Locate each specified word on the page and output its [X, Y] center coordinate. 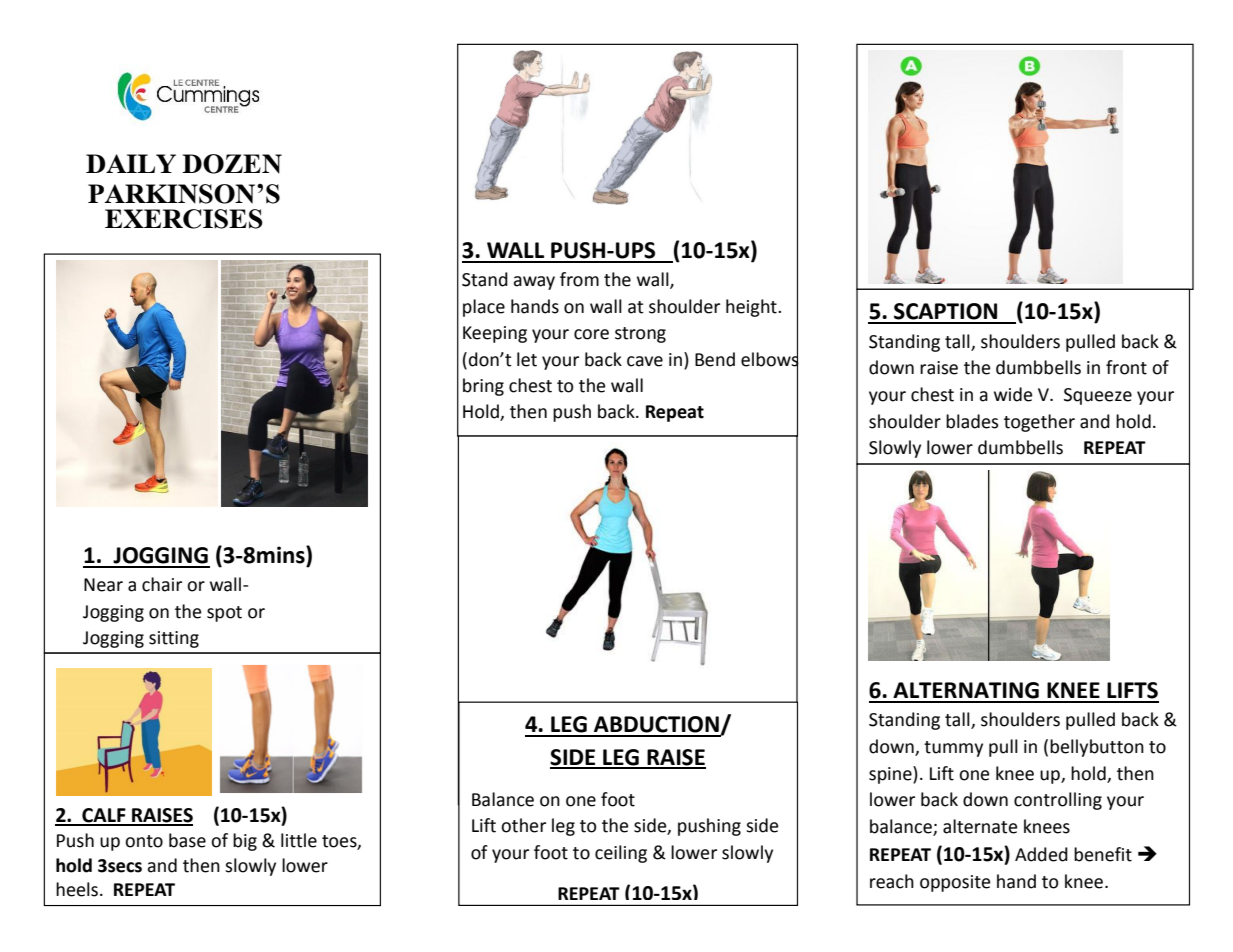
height [752, 308]
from [579, 279]
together [1039, 423]
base [187, 840]
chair [162, 584]
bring [483, 387]
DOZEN [232, 164]
